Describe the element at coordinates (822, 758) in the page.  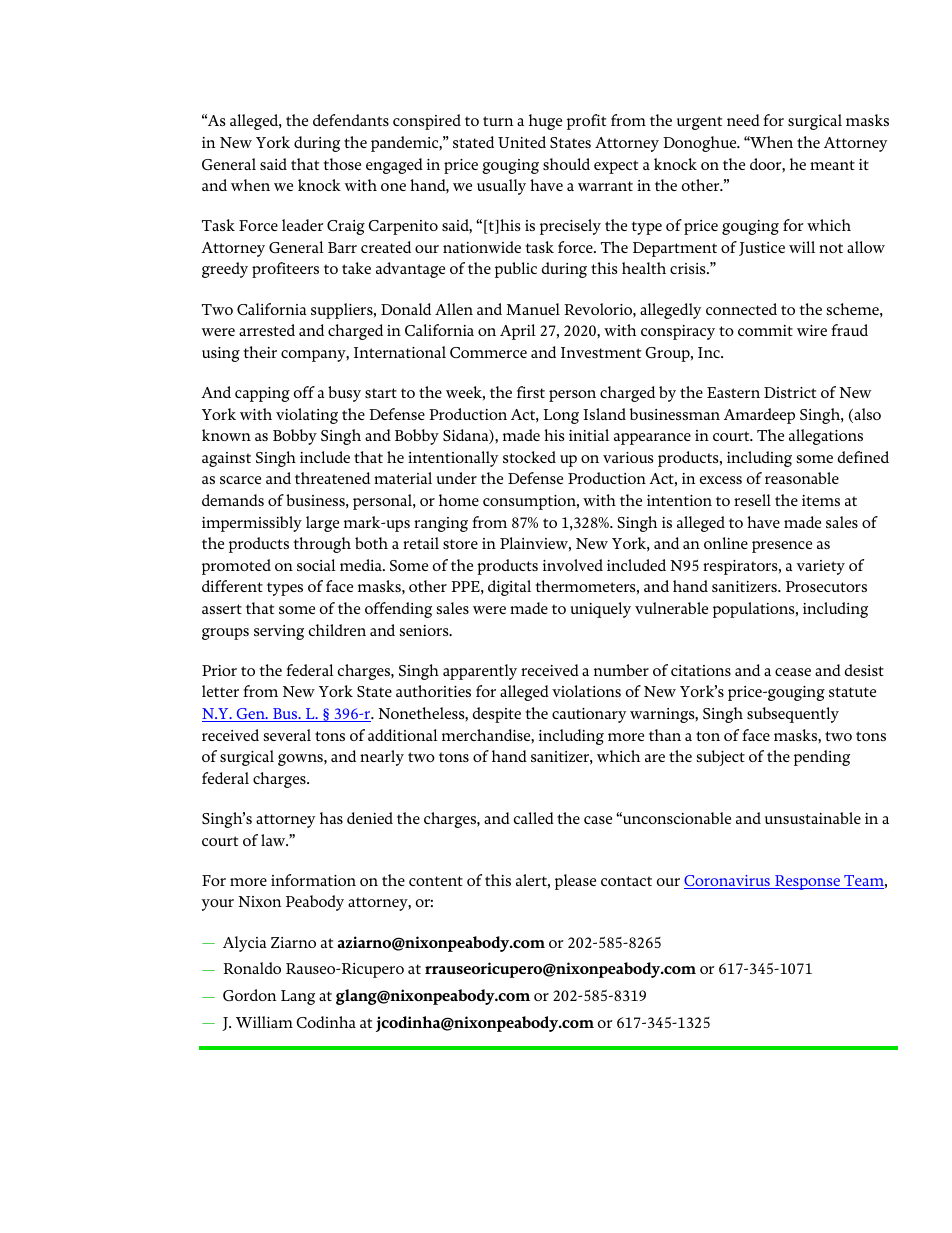
I see `pending` at that location.
